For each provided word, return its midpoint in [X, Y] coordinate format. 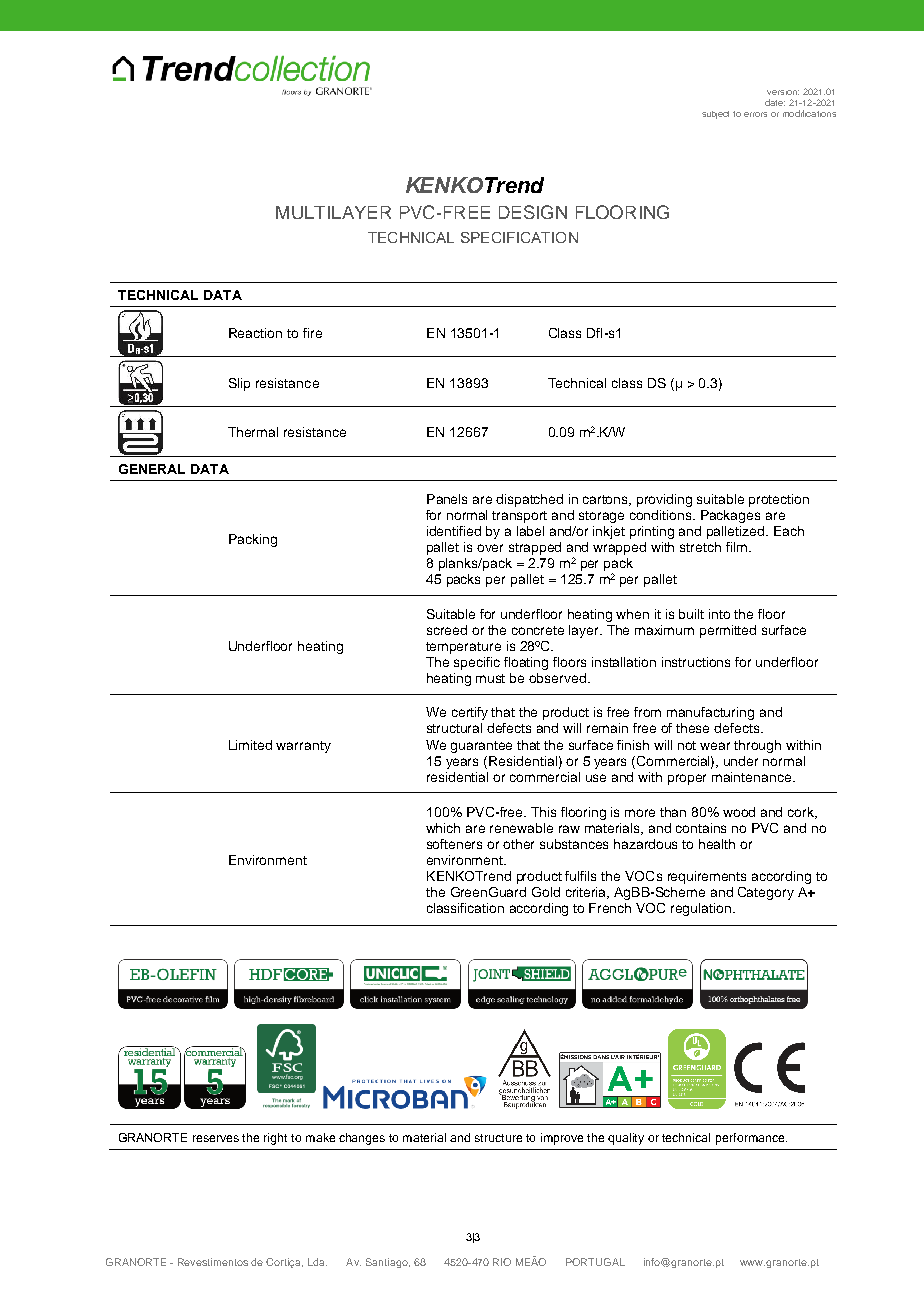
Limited [250, 745]
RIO [502, 1262]
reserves [216, 1138]
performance [751, 1139]
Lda [317, 1262]
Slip [239, 384]
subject [715, 115]
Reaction [255, 333]
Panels [447, 499]
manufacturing [710, 713]
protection [779, 500]
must [490, 678]
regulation [702, 909]
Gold [546, 892]
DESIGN [533, 212]
